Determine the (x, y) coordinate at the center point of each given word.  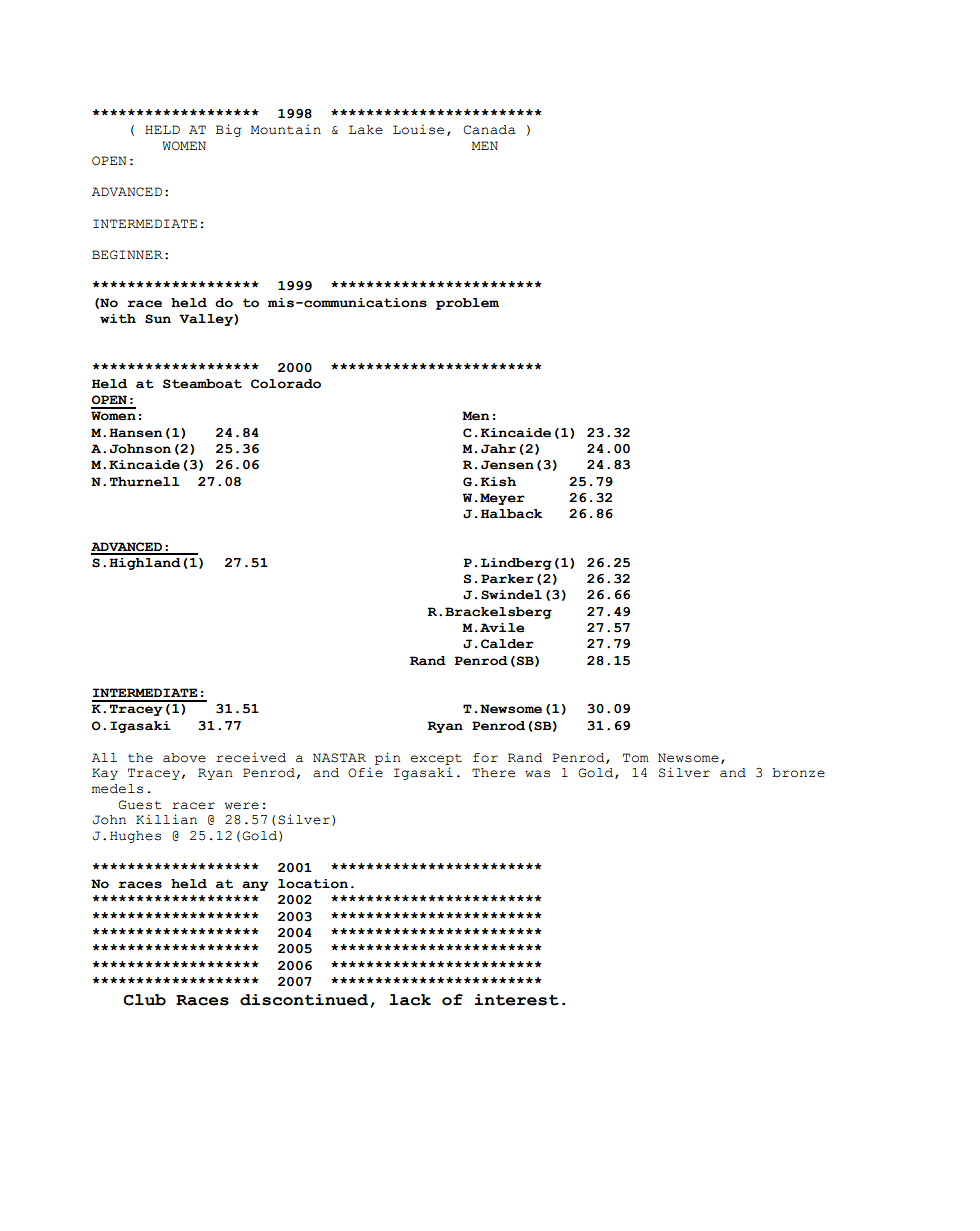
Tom (636, 758)
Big (228, 130)
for (485, 758)
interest (516, 1000)
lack (410, 1000)
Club (144, 1000)
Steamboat (202, 384)
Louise (418, 129)
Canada (489, 130)
